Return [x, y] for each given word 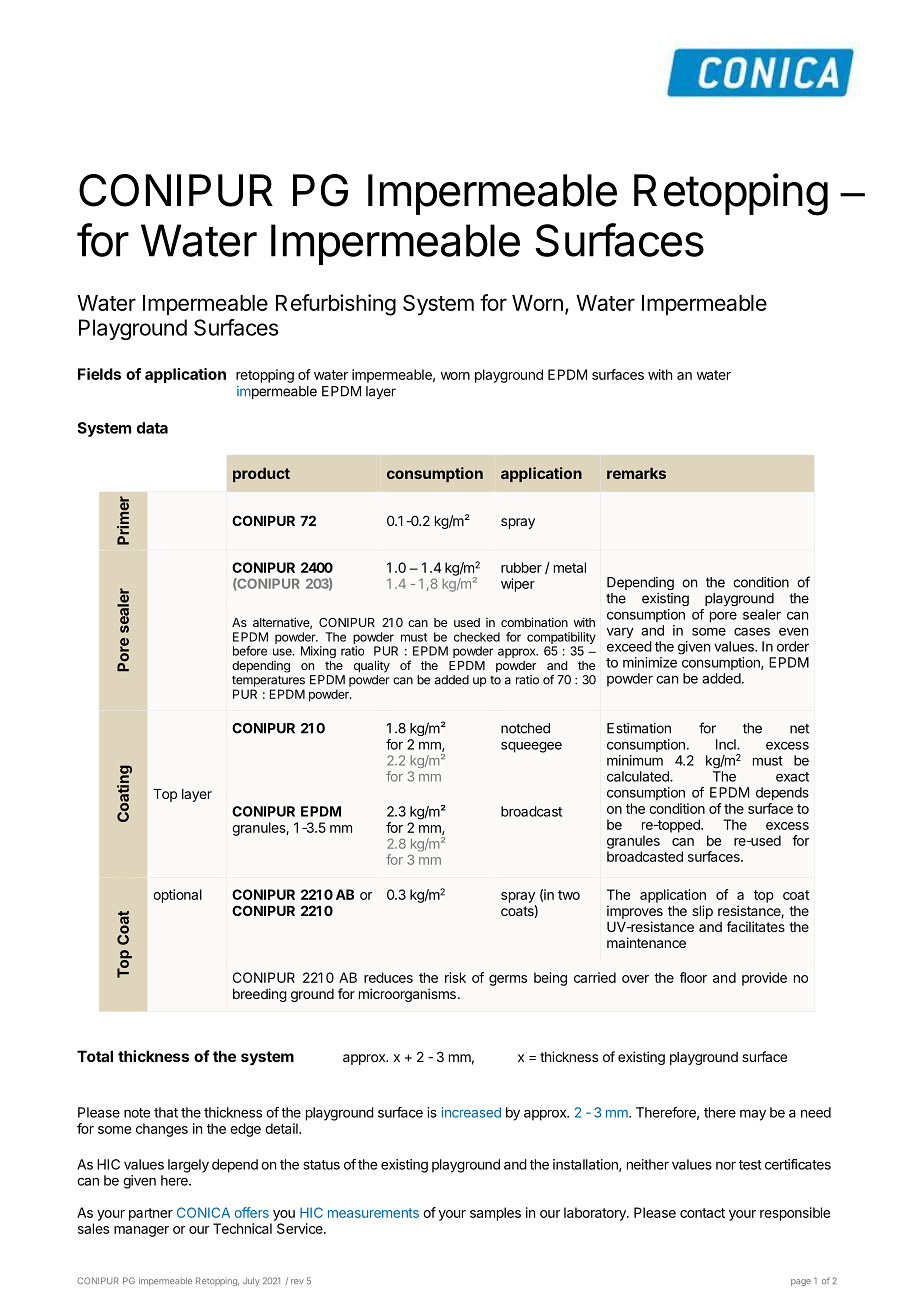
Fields [99, 374]
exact [792, 777]
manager [141, 1231]
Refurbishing [336, 305]
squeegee [531, 747]
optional [177, 896]
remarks [636, 473]
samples [495, 1214]
